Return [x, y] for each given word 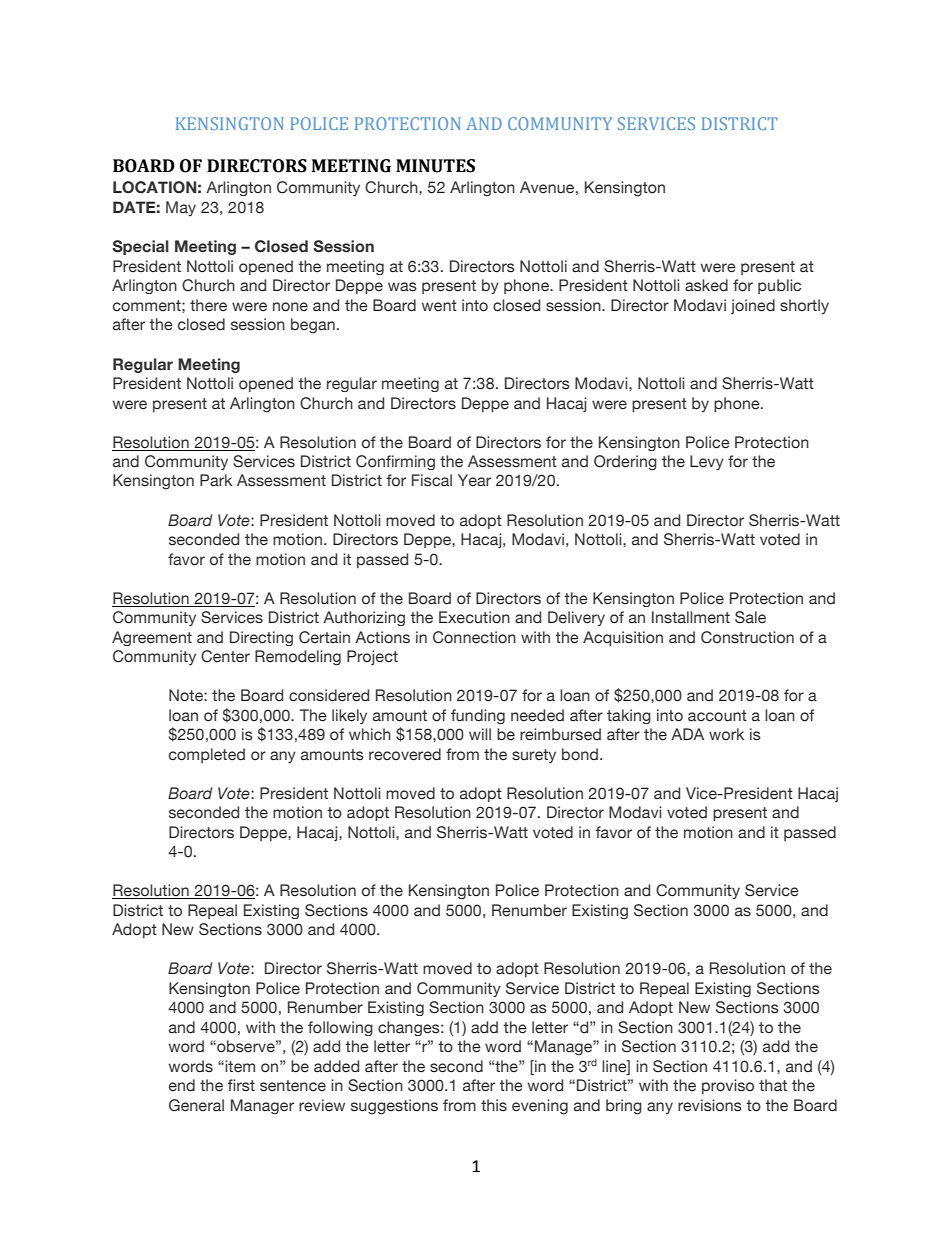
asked [706, 285]
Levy [707, 463]
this [494, 1105]
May [181, 208]
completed [207, 755]
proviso [728, 1086]
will [480, 734]
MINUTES [435, 166]
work [726, 734]
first [241, 1085]
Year [474, 480]
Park [216, 480]
